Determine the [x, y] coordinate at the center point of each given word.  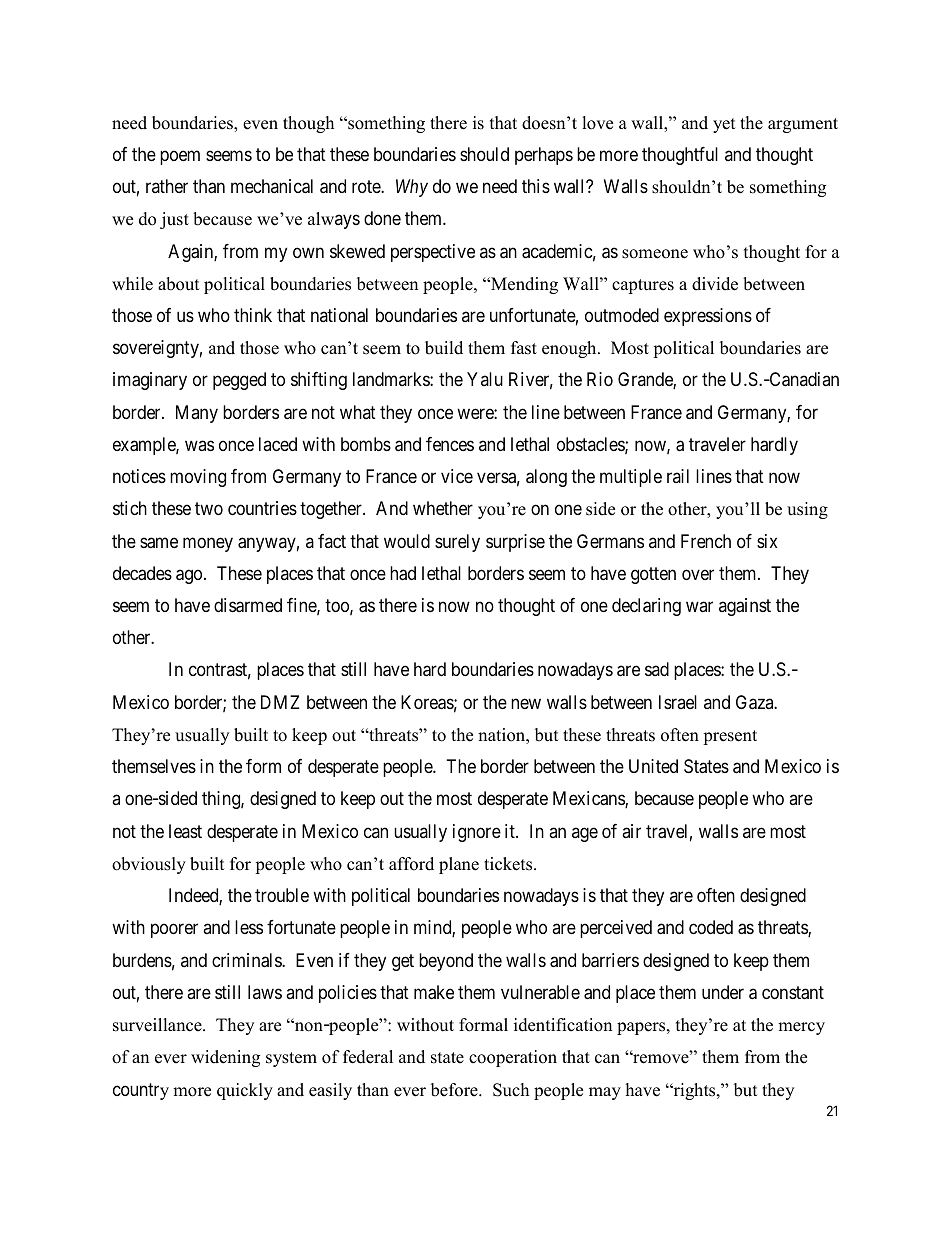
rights [694, 1091]
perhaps [544, 156]
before [455, 1090]
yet [724, 125]
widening [225, 1058]
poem [180, 157]
